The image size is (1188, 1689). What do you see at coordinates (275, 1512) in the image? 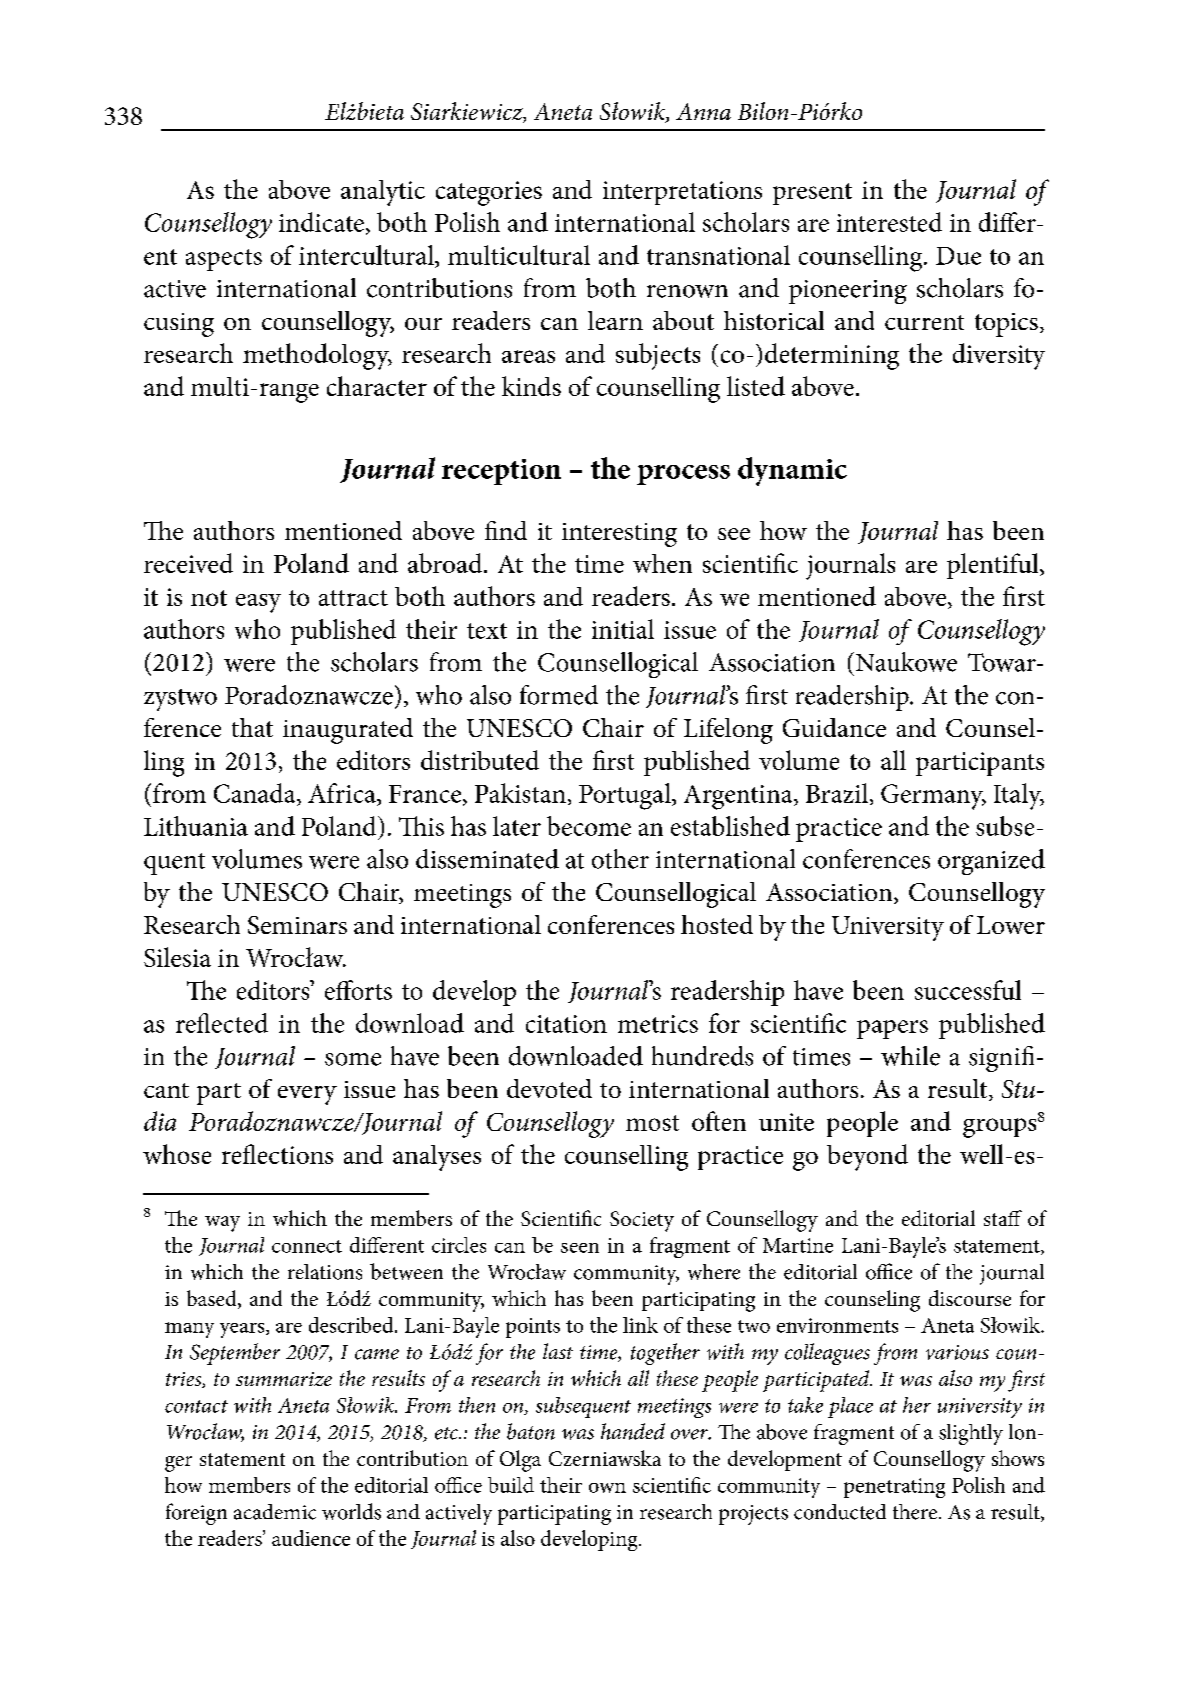
I see `academic` at bounding box center [275, 1512].
